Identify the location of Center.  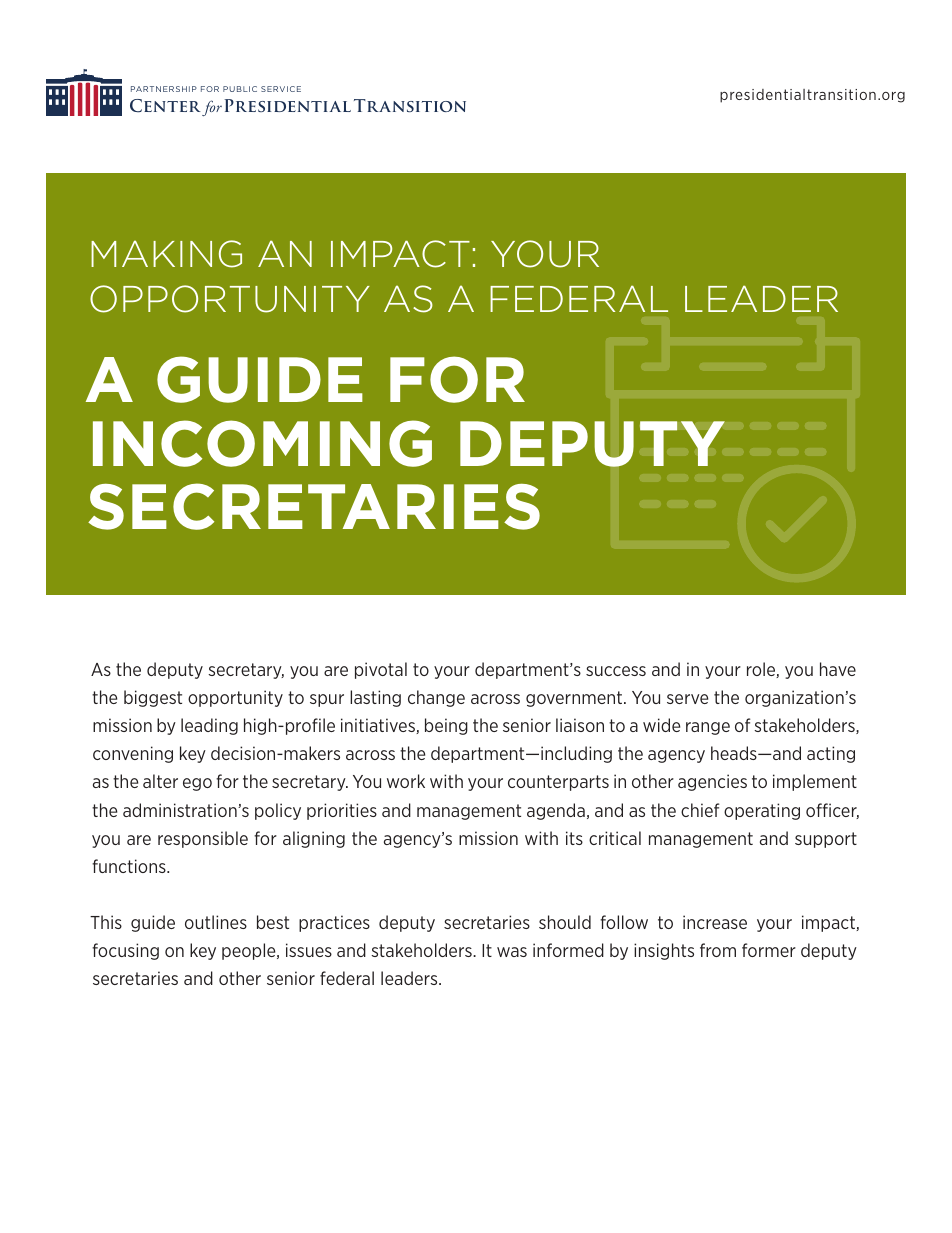
(167, 107).
